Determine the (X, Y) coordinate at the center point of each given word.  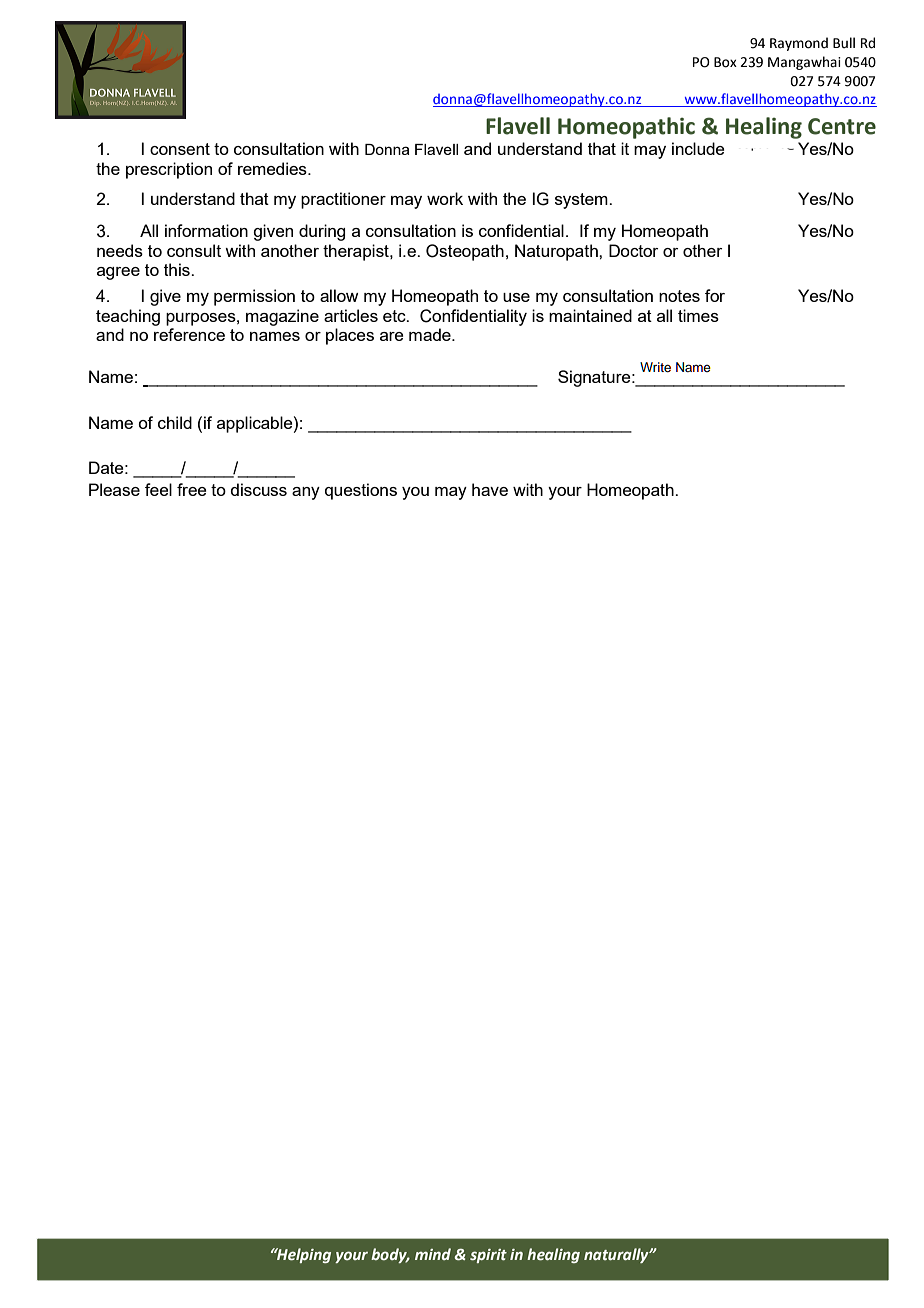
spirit (488, 1256)
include (698, 148)
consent (180, 149)
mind (433, 1254)
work (445, 198)
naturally (617, 1255)
